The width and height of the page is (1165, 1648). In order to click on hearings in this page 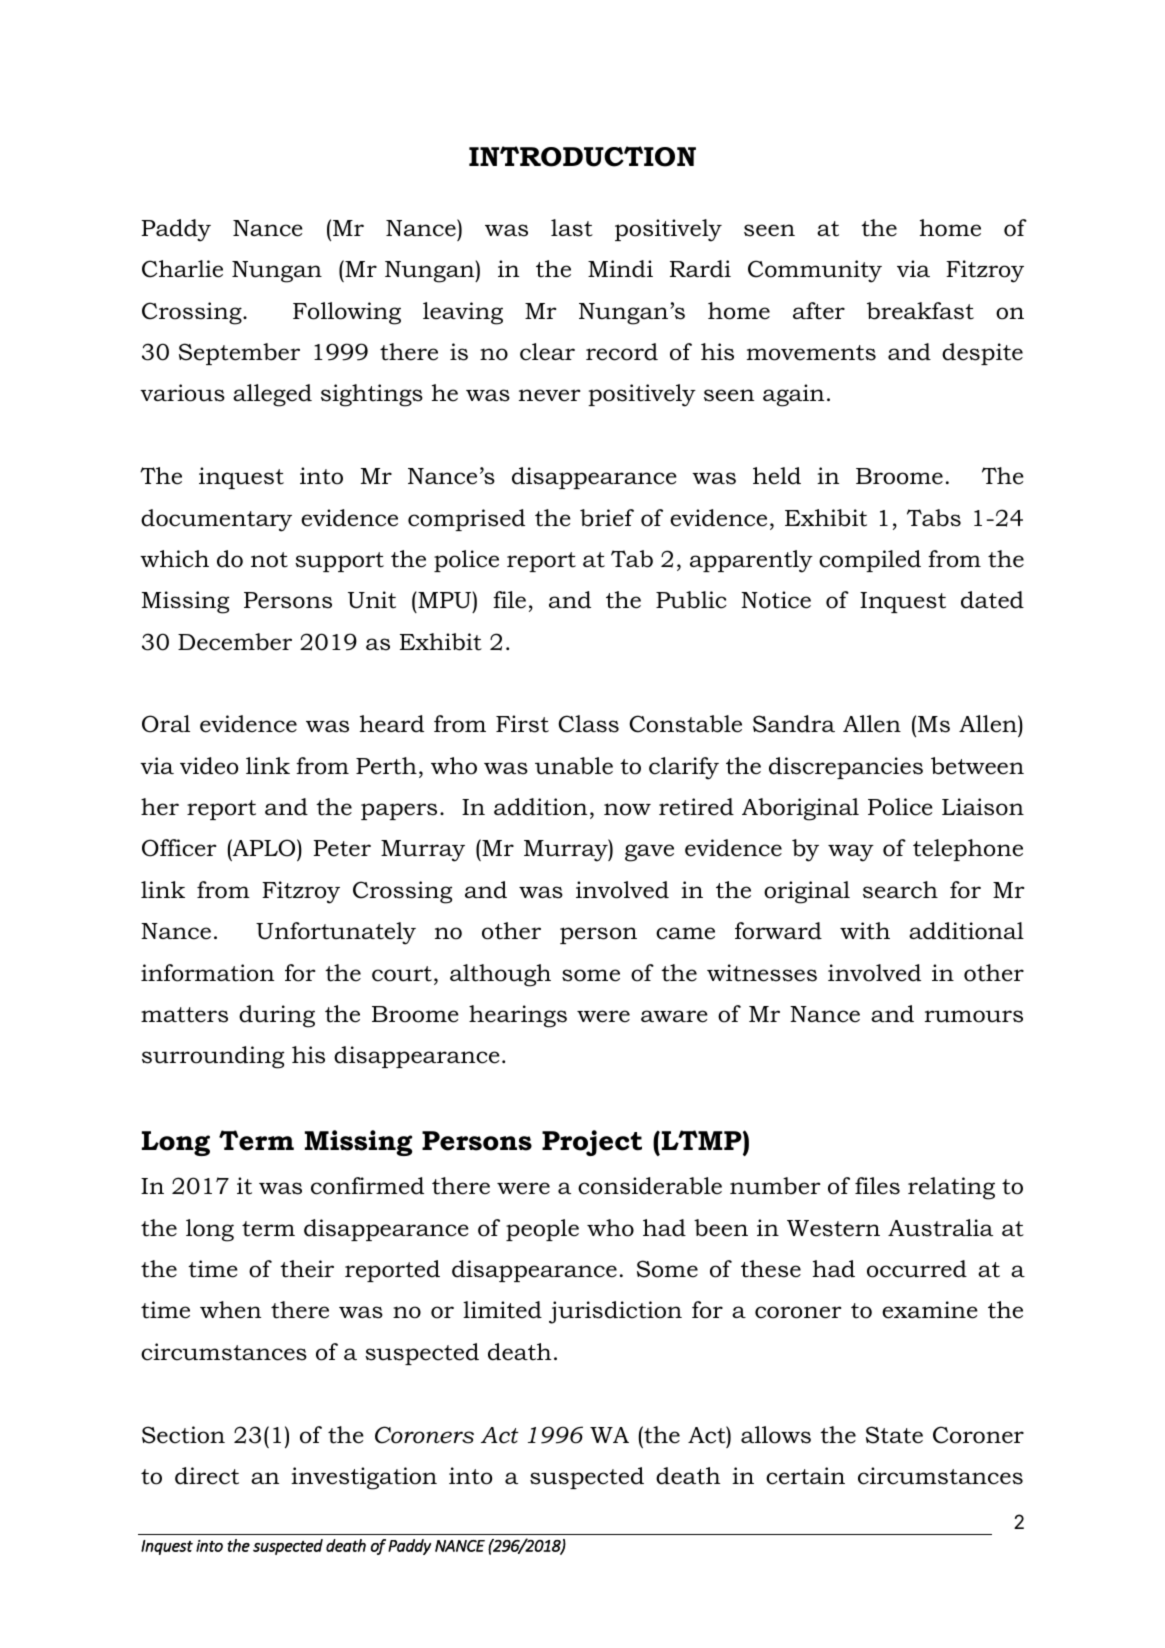, I will do `click(518, 1016)`.
